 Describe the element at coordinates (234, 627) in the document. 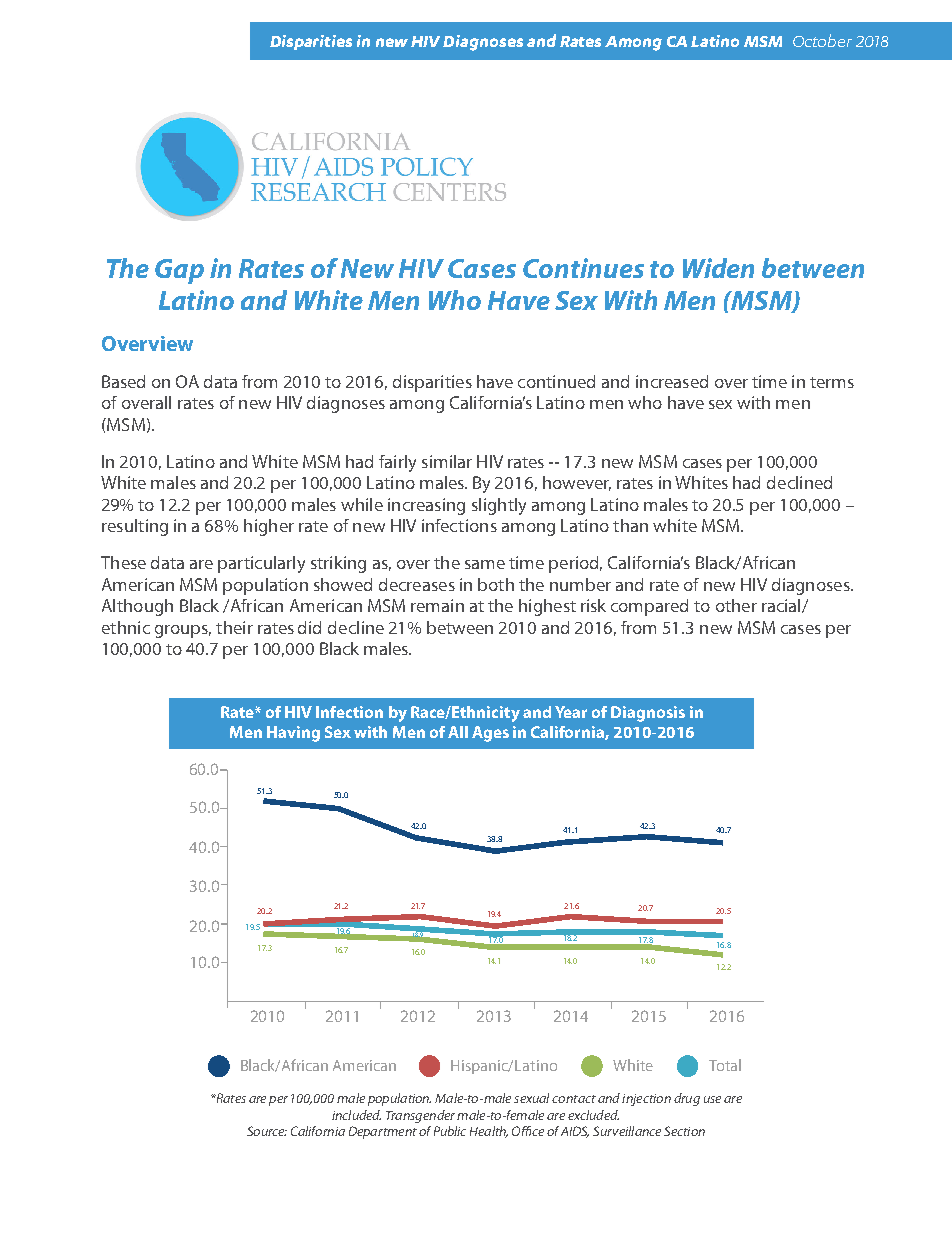

I see `their` at that location.
